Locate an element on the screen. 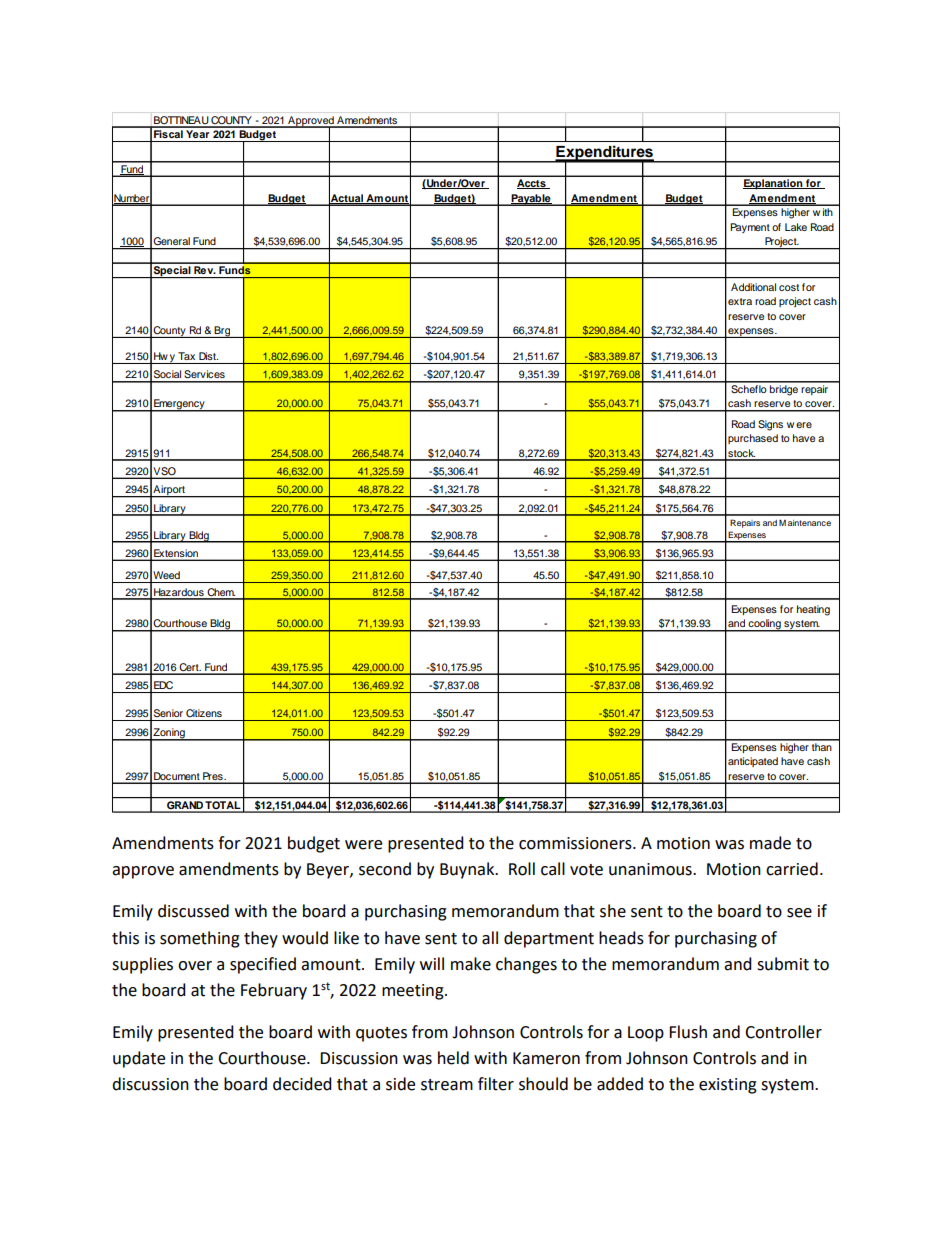 Image resolution: width=952 pixels, height=1233 pixels. heating is located at coordinates (813, 610).
